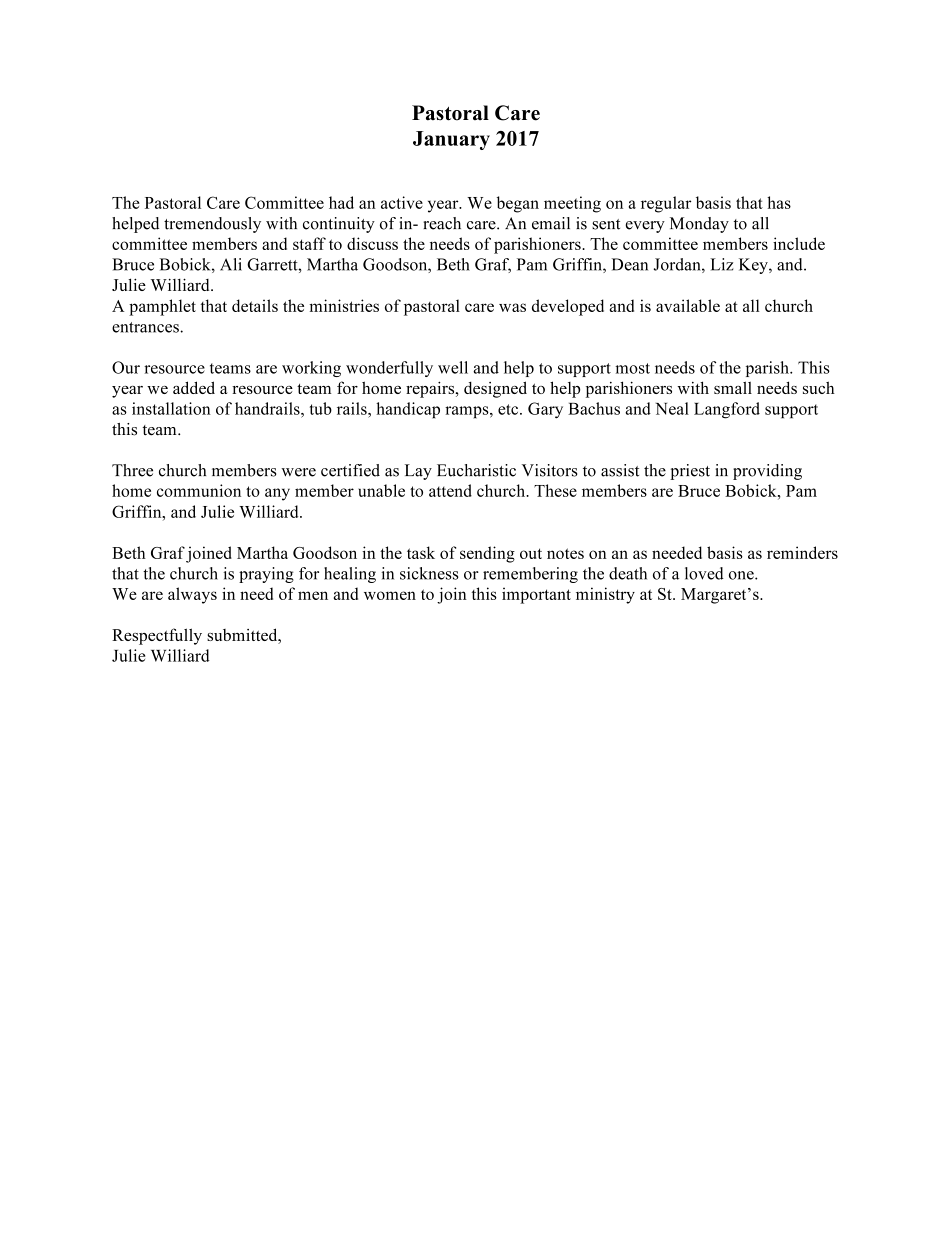  I want to click on added, so click(194, 387).
